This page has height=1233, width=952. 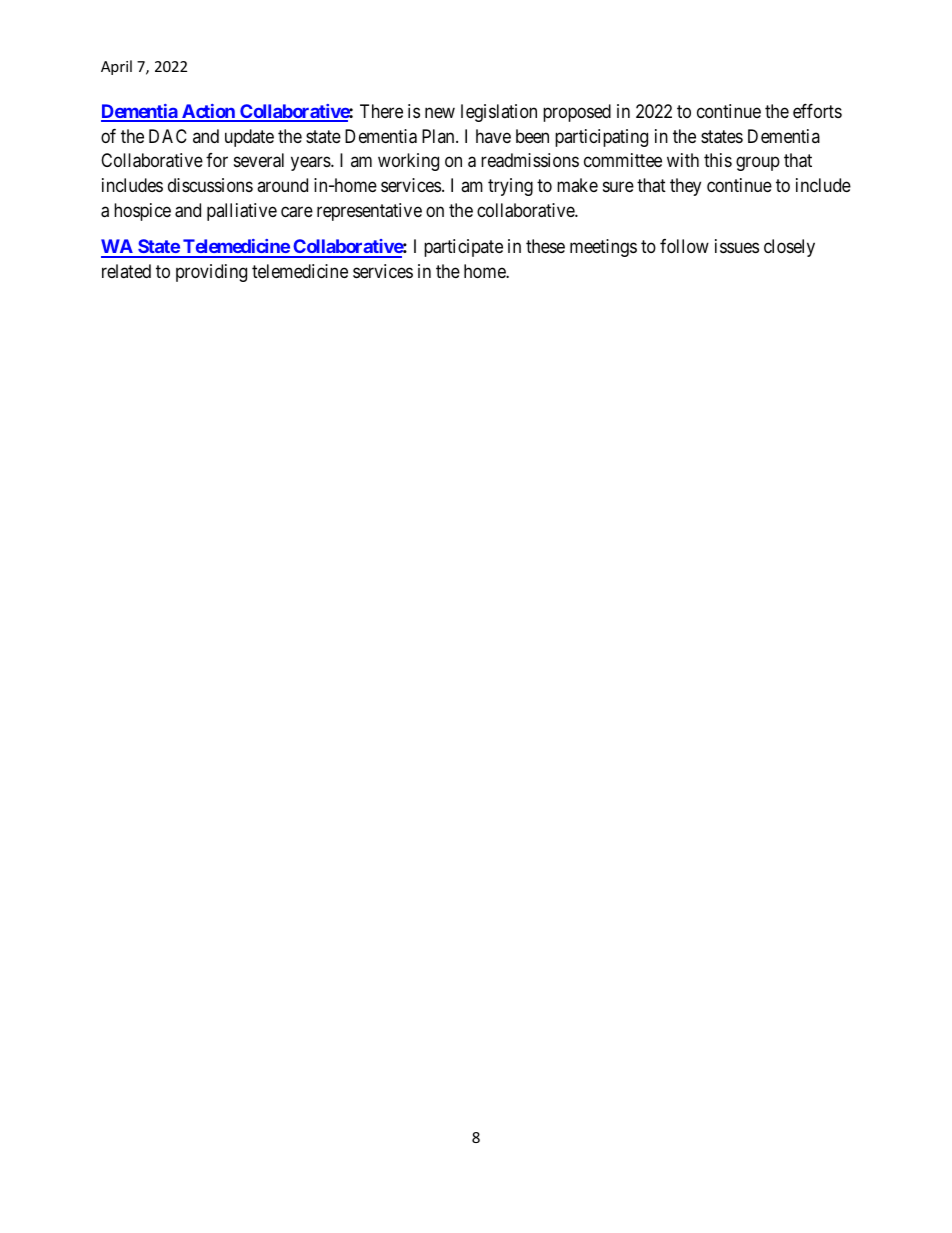 I want to click on issues, so click(x=737, y=246).
